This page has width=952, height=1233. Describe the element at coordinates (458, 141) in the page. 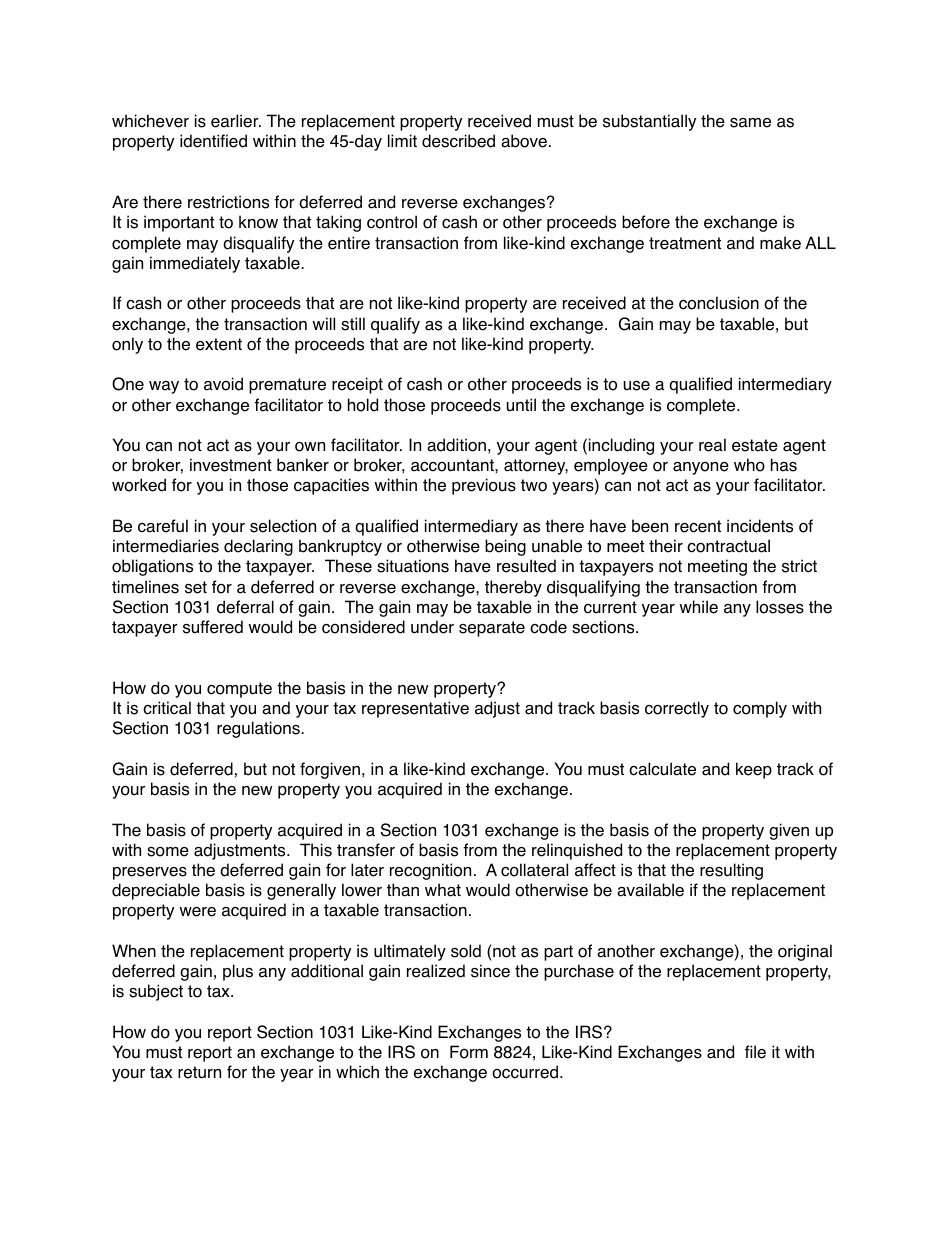

I see `described` at that location.
